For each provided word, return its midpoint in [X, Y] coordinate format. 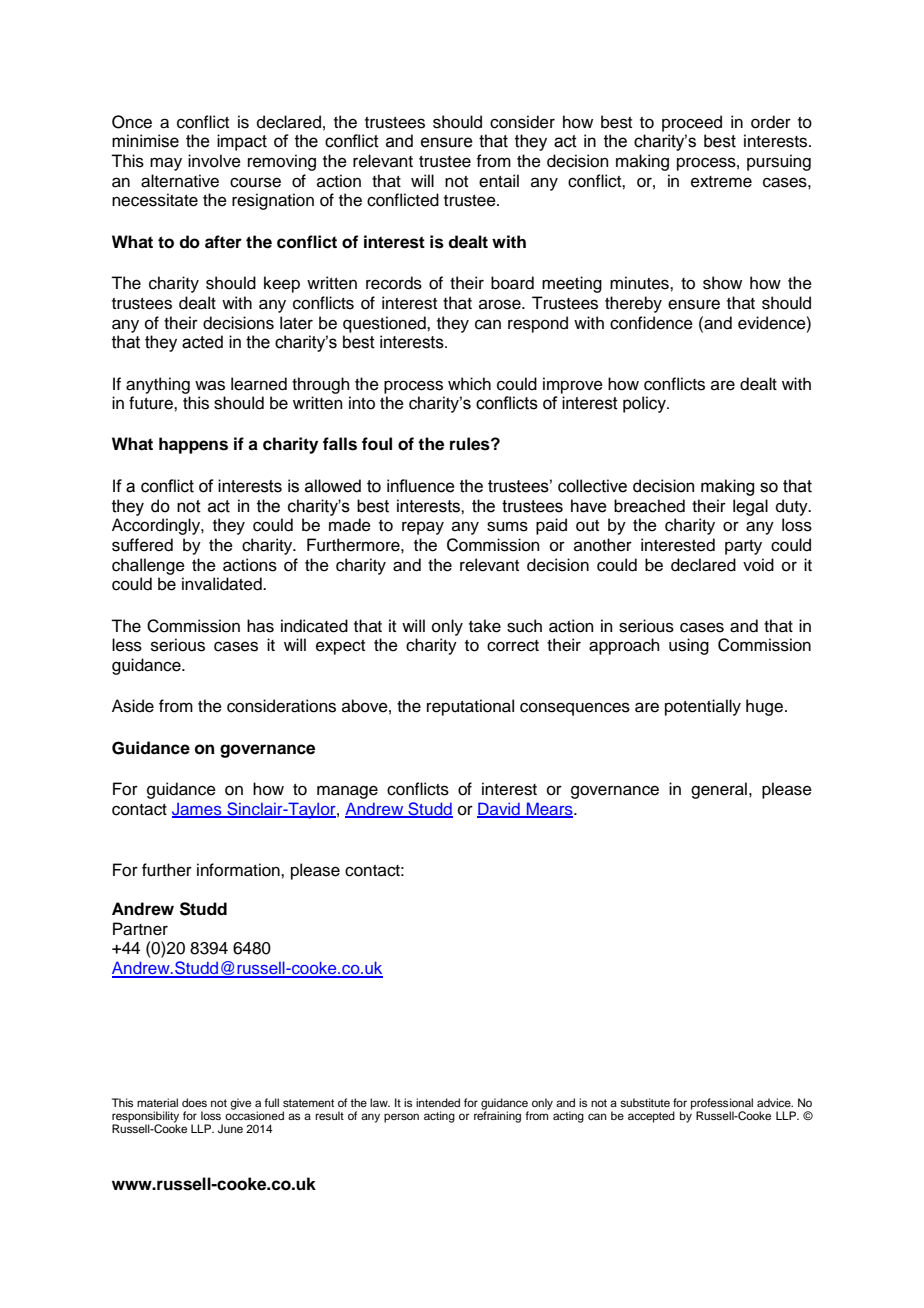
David [499, 810]
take [485, 626]
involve [214, 161]
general [719, 790]
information [239, 870]
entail [499, 181]
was [210, 385]
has [260, 626]
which [469, 384]
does [194, 1102]
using [689, 646]
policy [645, 404]
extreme [721, 182]
